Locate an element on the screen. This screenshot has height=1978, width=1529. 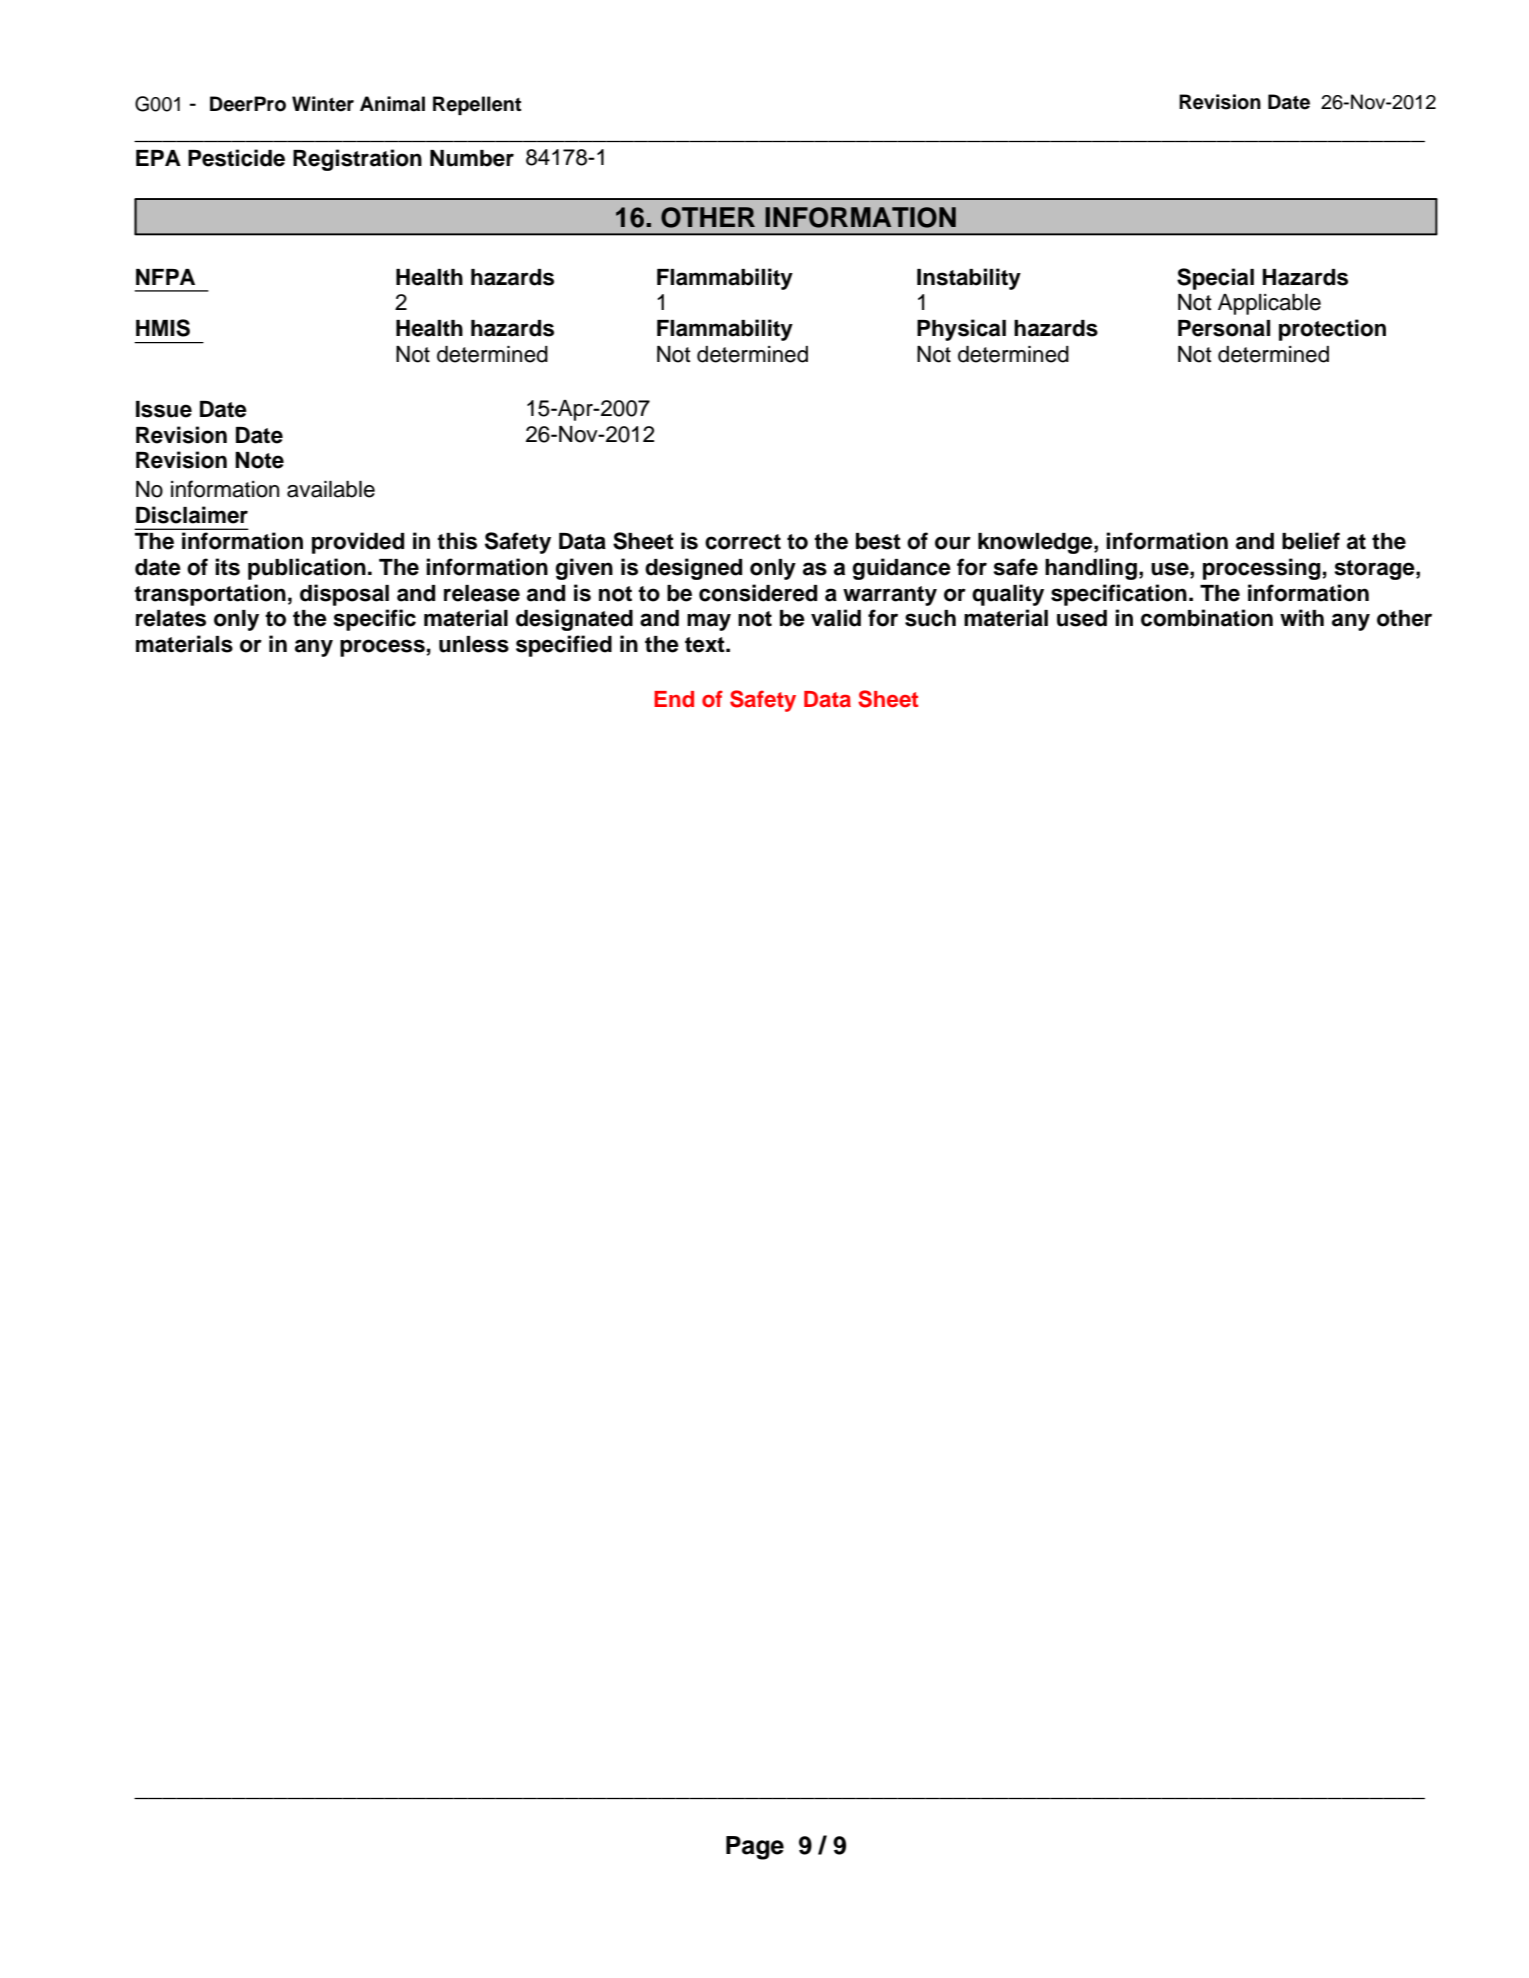
unless is located at coordinates (474, 644).
